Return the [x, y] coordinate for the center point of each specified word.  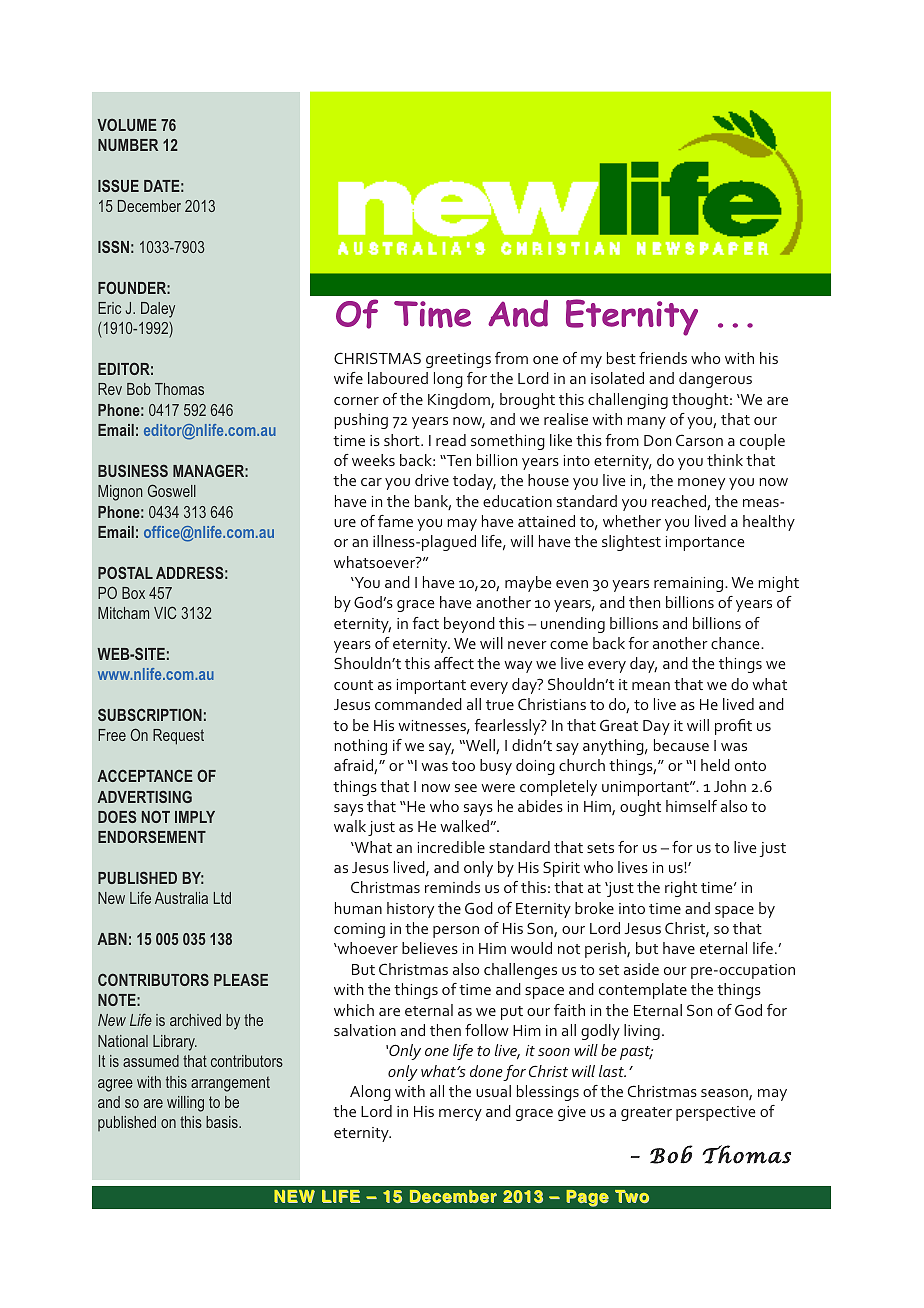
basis [223, 1122]
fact [426, 623]
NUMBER [128, 145]
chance [736, 643]
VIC [165, 612]
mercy [460, 1115]
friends [663, 358]
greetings [458, 360]
